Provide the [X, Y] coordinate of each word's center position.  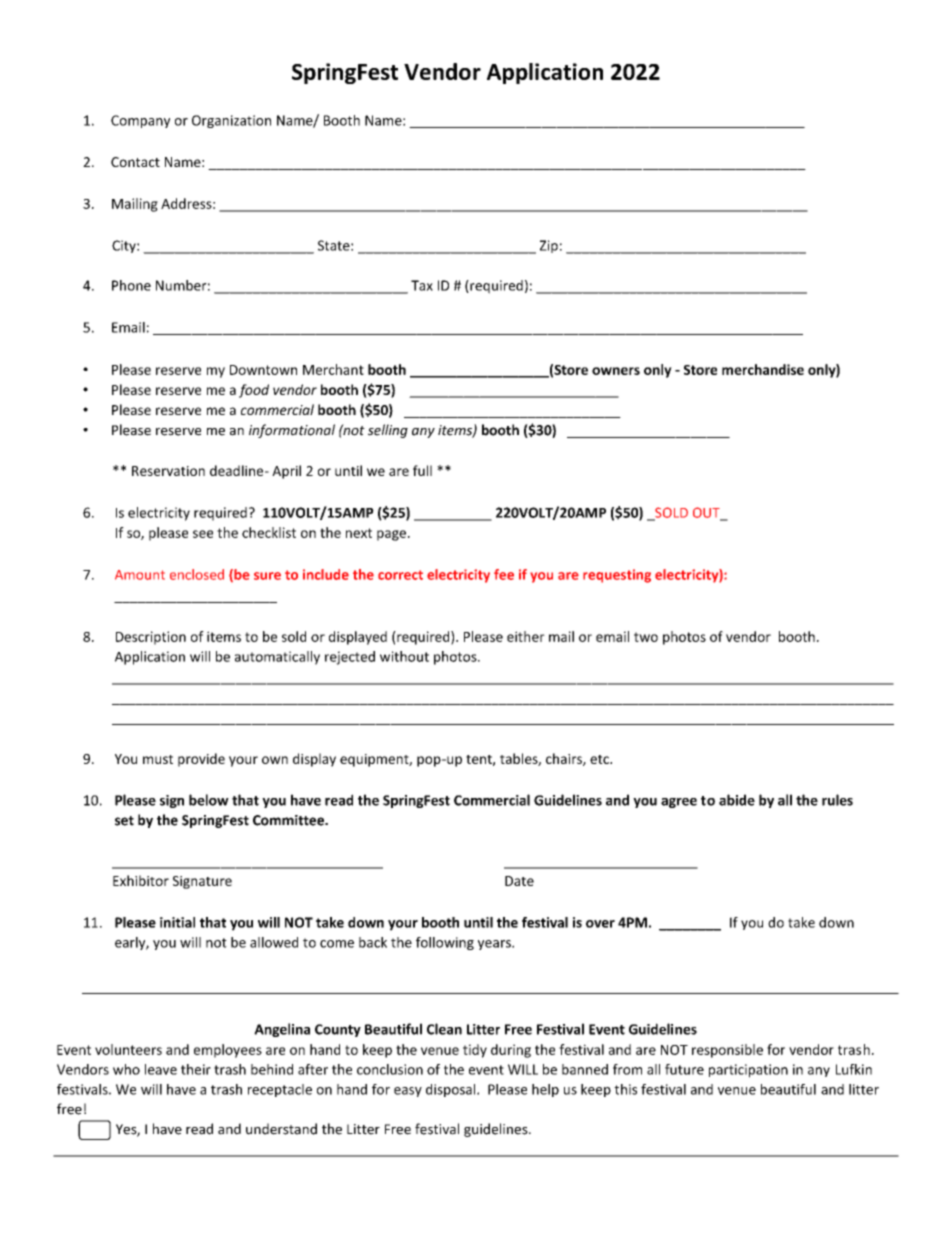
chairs [565, 759]
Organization [231, 121]
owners [616, 371]
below [209, 800]
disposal [452, 1090]
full [422, 470]
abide [737, 800]
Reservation [168, 471]
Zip [549, 246]
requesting [617, 576]
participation [748, 1071]
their [196, 1069]
